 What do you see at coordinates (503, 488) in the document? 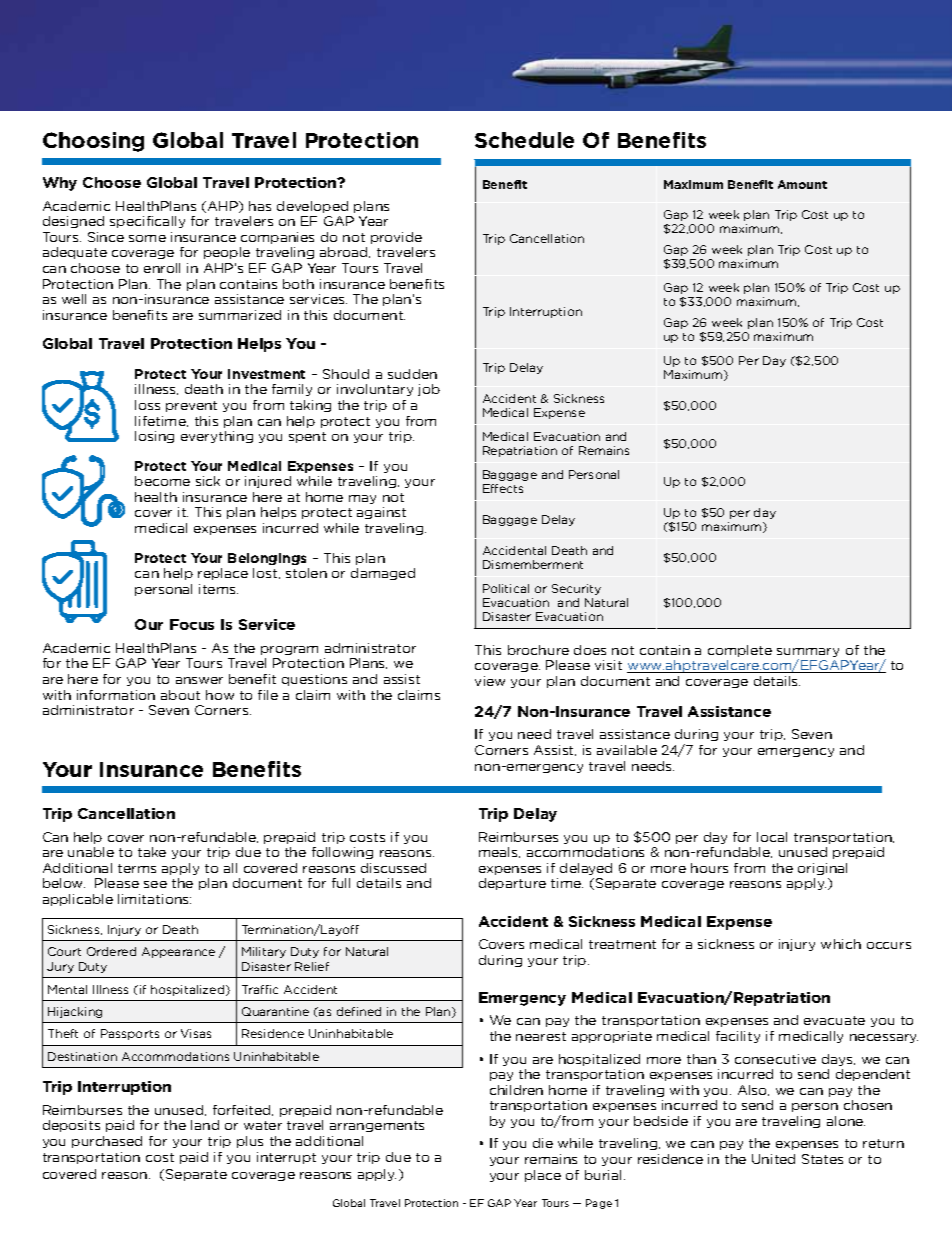
I see `Effects` at bounding box center [503, 488].
